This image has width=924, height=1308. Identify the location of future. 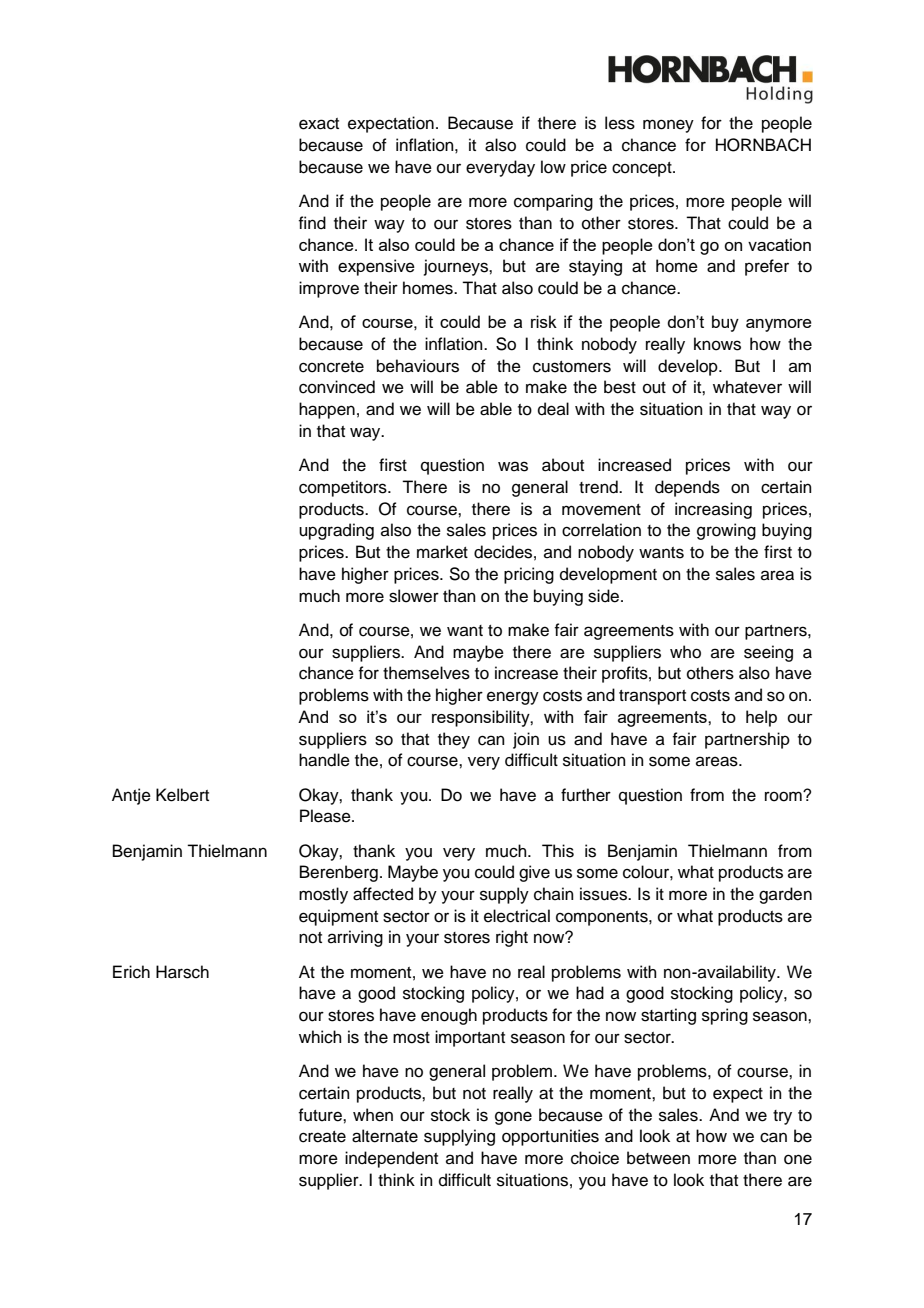
(321, 1115).
